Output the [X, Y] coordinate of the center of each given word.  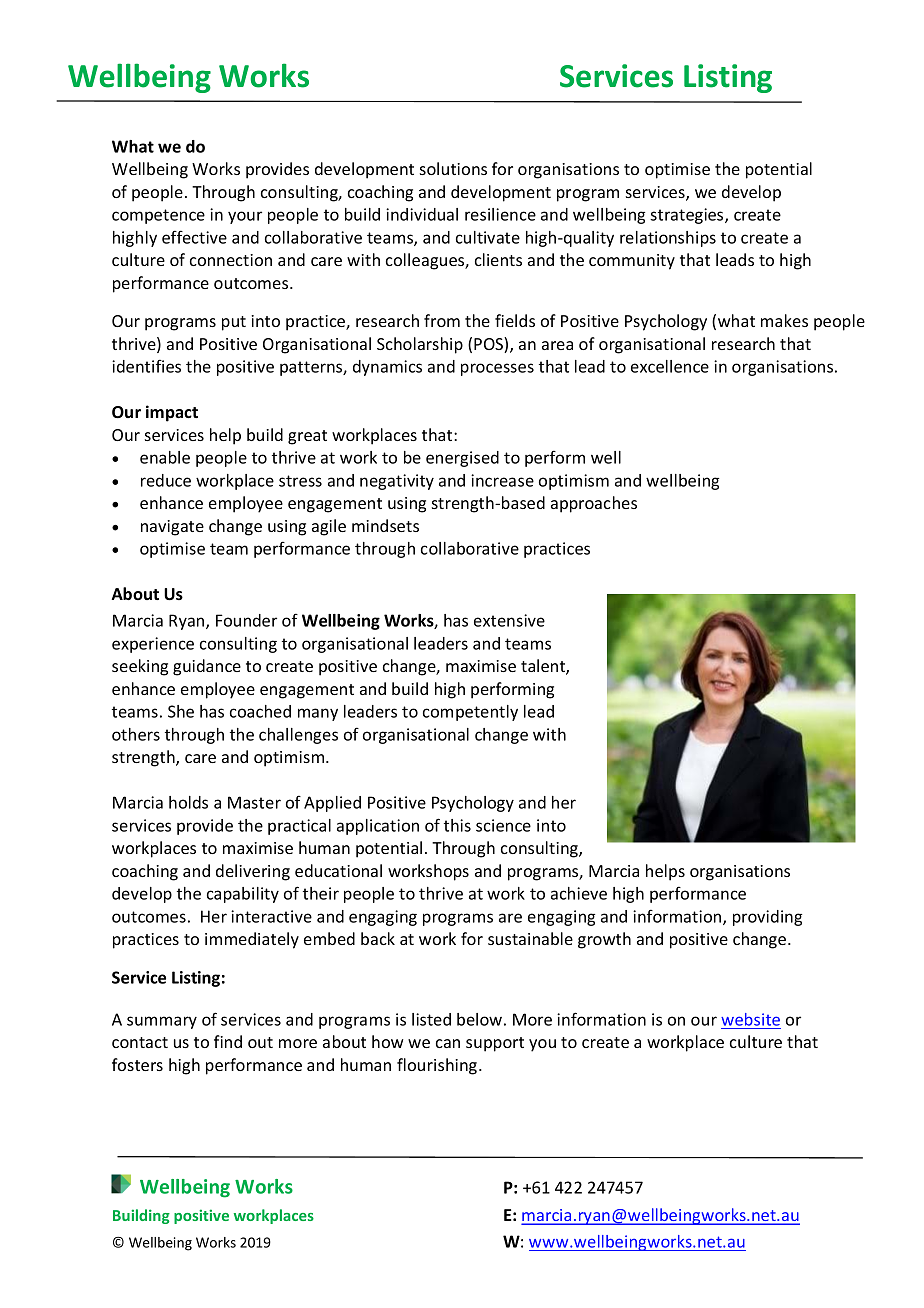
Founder [246, 620]
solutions [453, 168]
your [245, 217]
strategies [688, 216]
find [228, 1041]
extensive [509, 620]
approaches [594, 504]
